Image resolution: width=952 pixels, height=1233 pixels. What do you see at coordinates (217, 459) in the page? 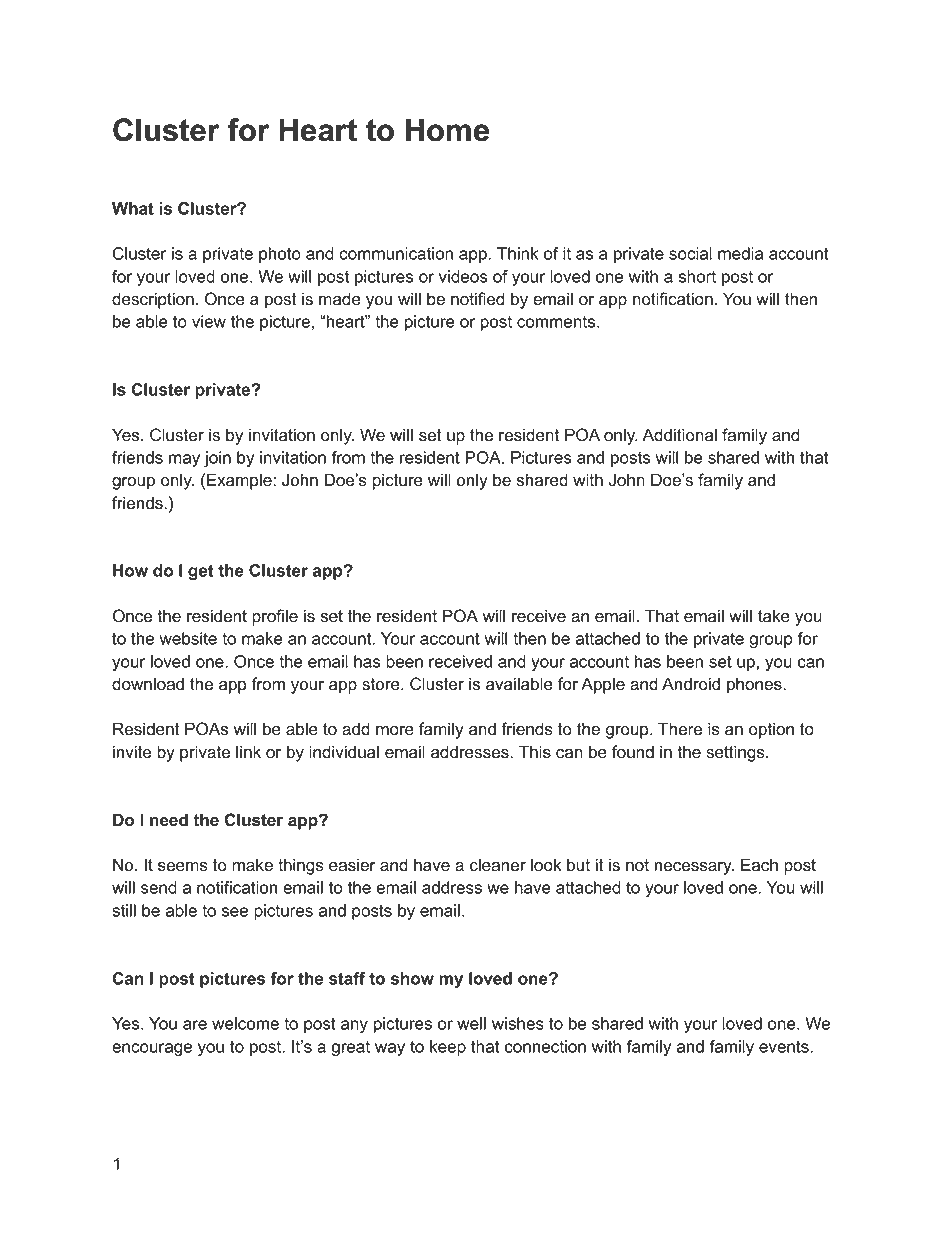
I see `join` at bounding box center [217, 459].
